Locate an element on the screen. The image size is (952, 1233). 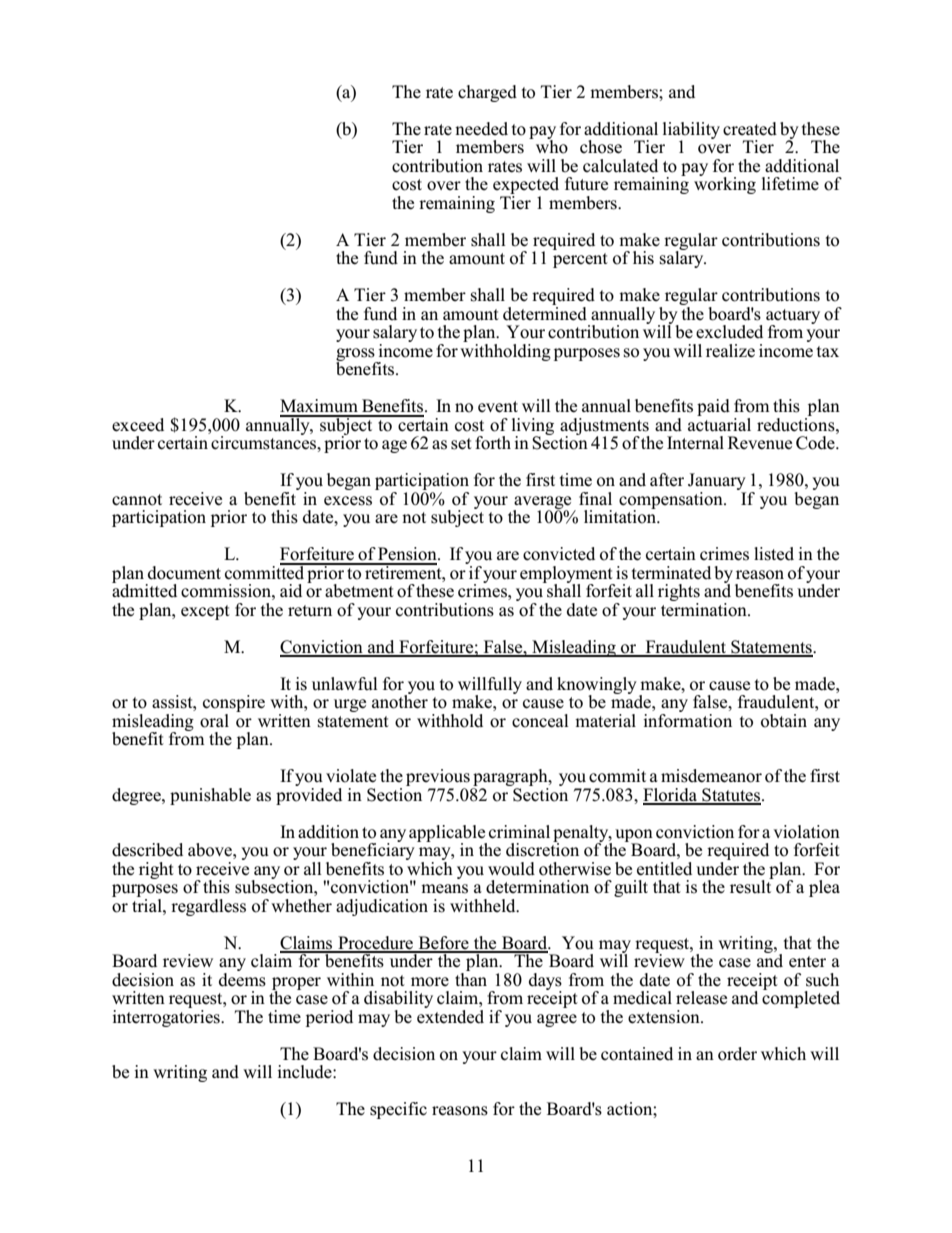
listed is located at coordinates (774, 554).
